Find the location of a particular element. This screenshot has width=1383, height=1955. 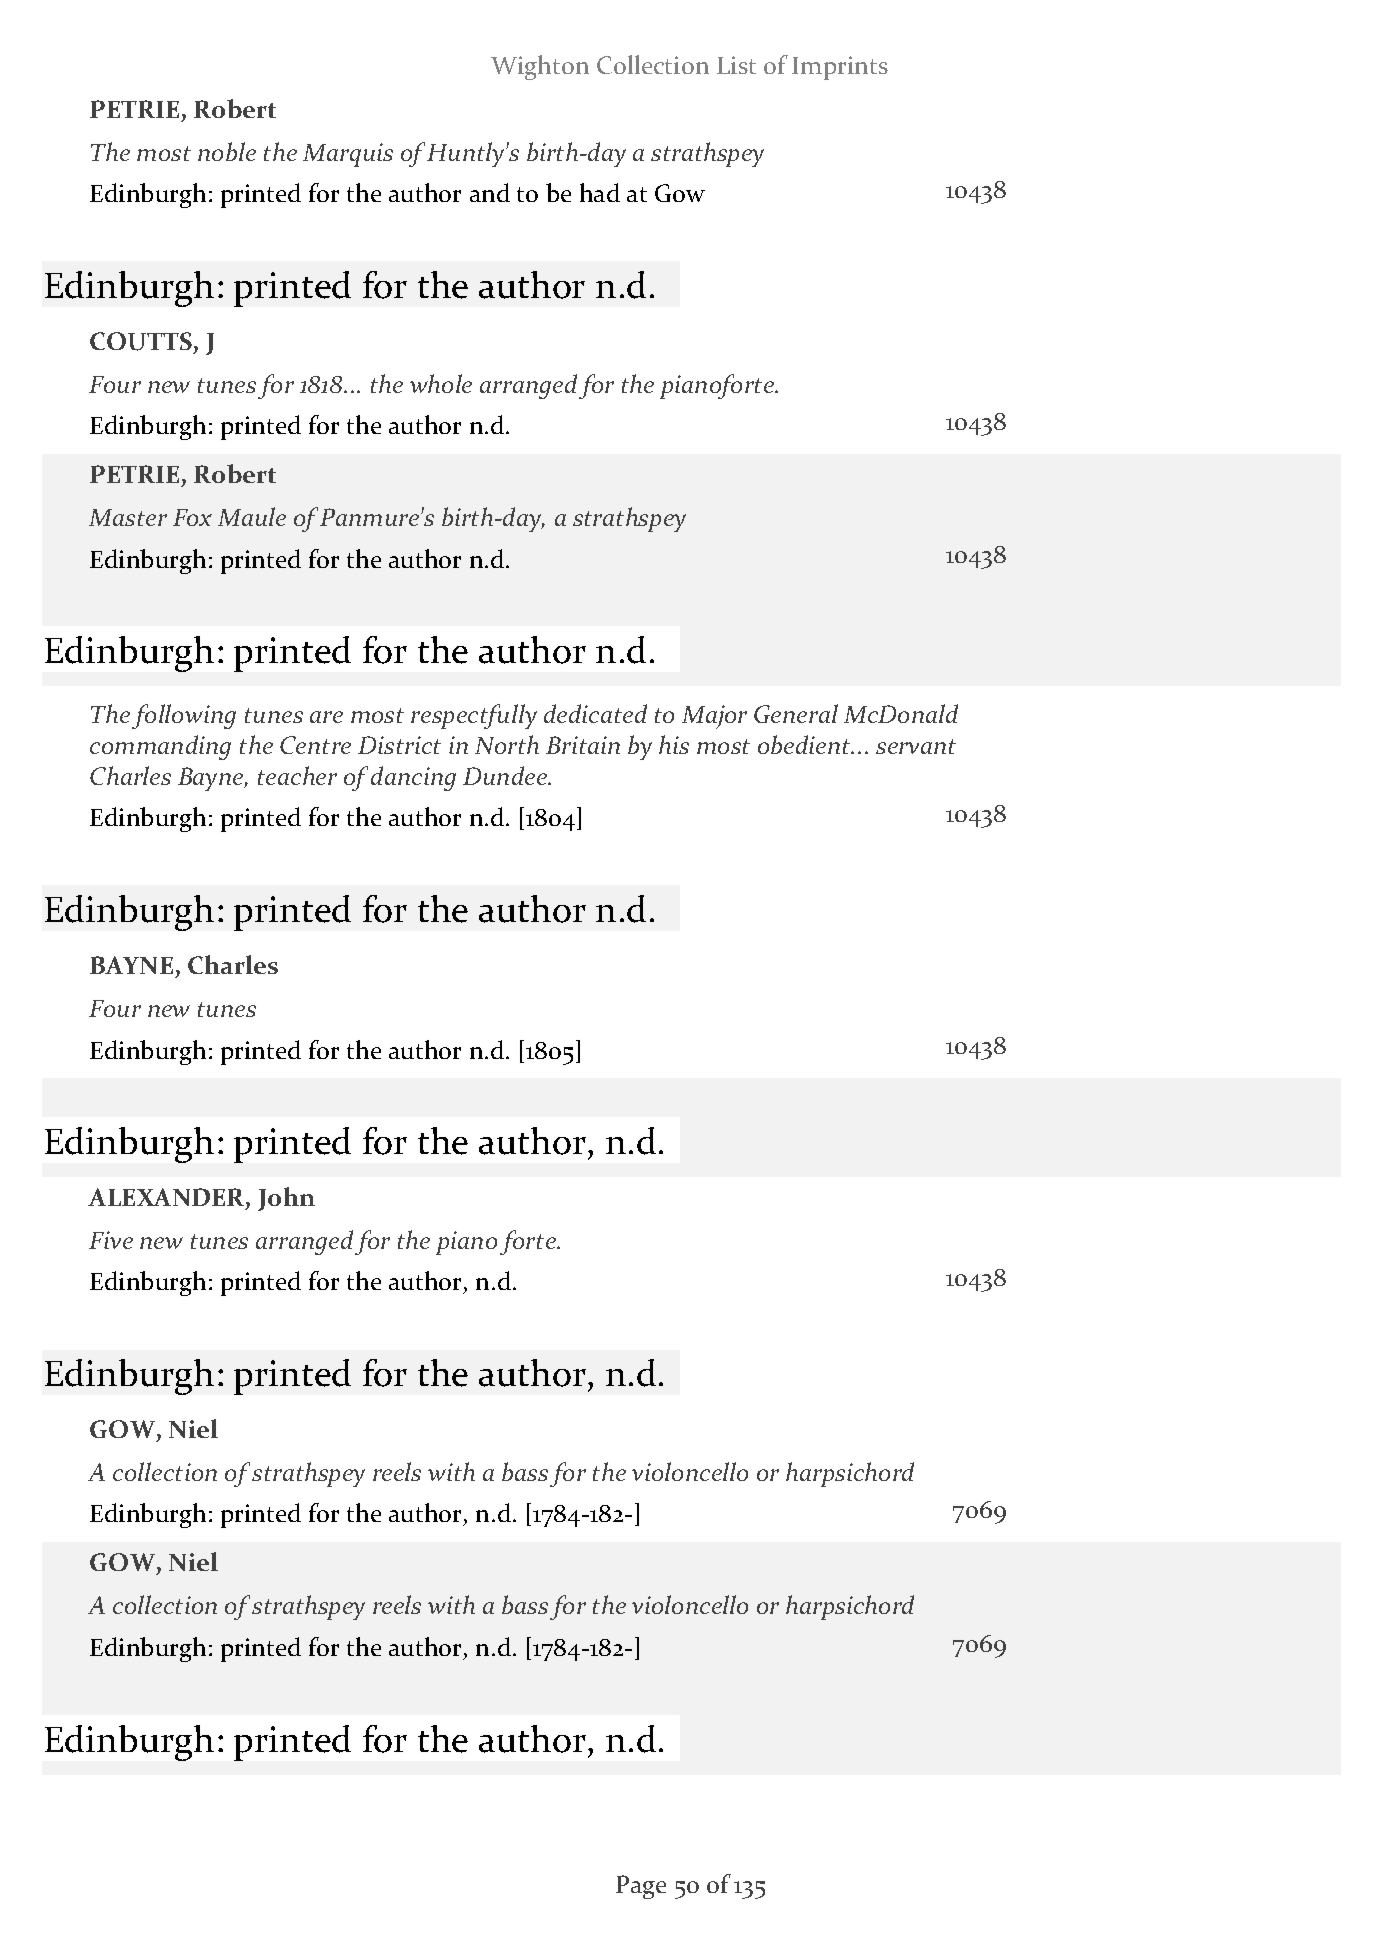

John is located at coordinates (286, 1199).
